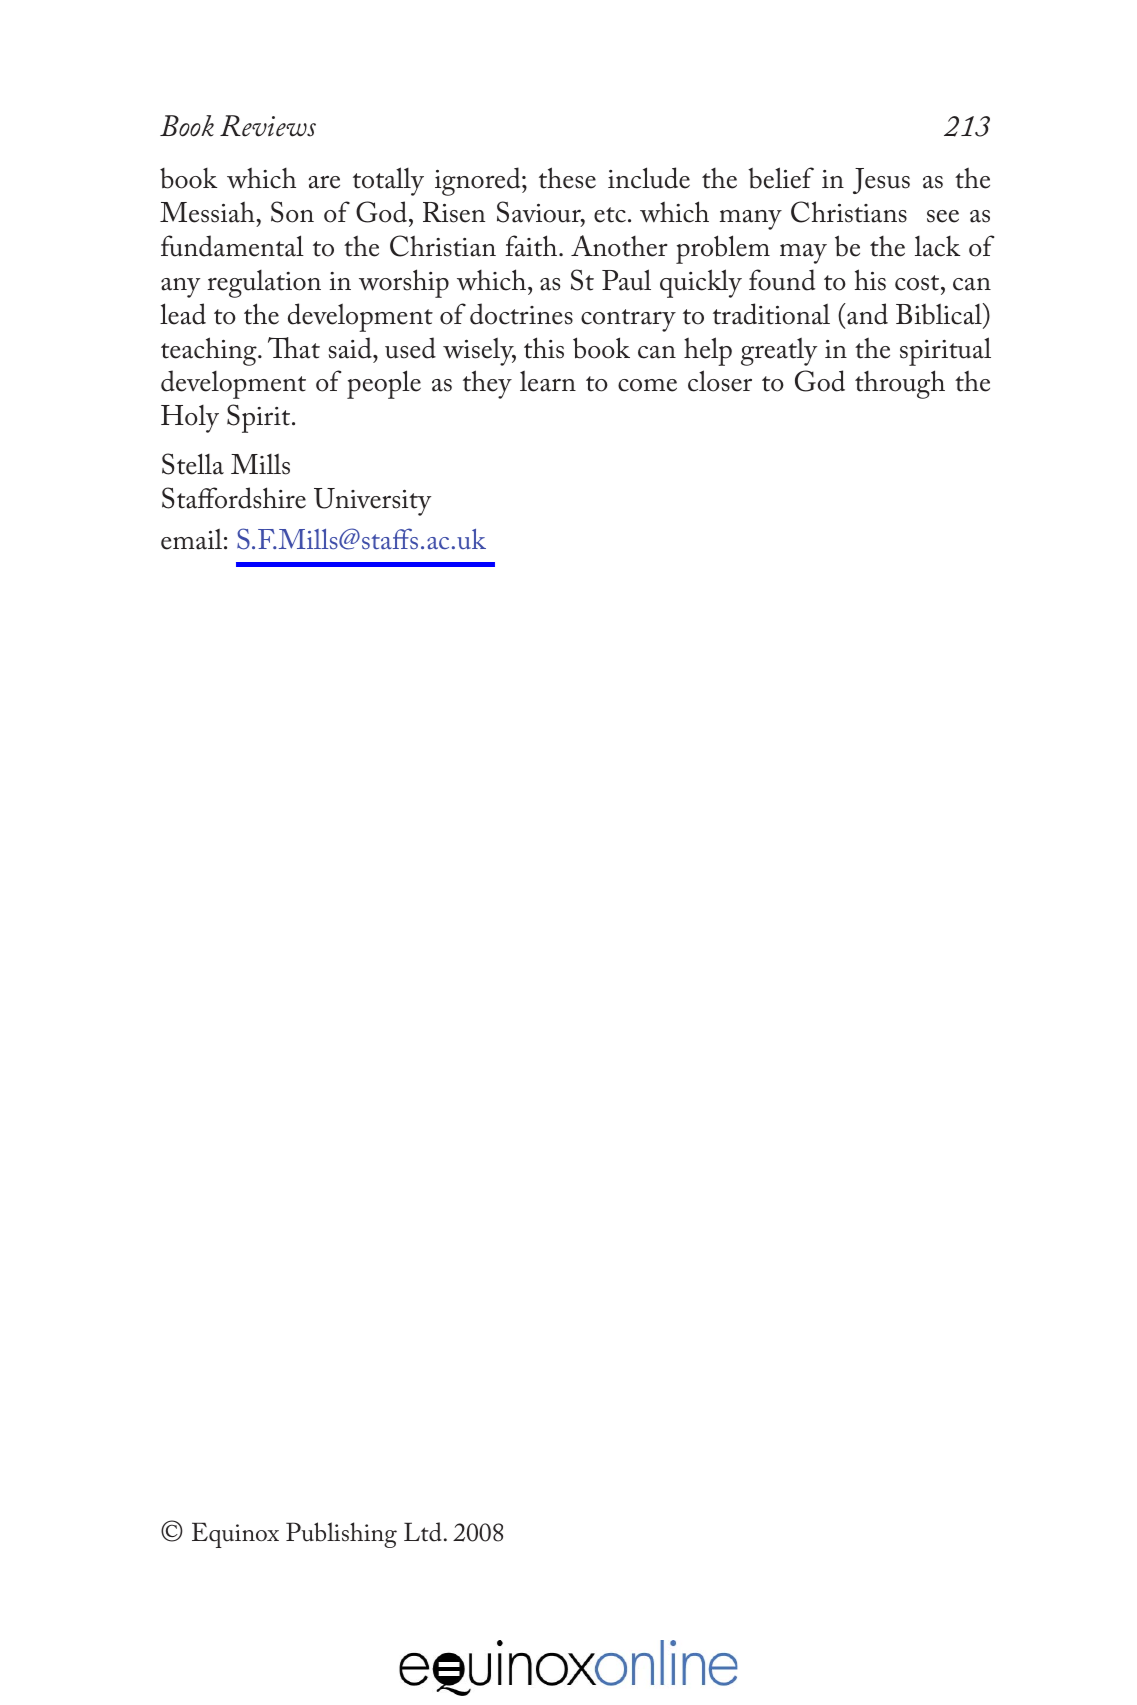  I want to click on come, so click(647, 385).
